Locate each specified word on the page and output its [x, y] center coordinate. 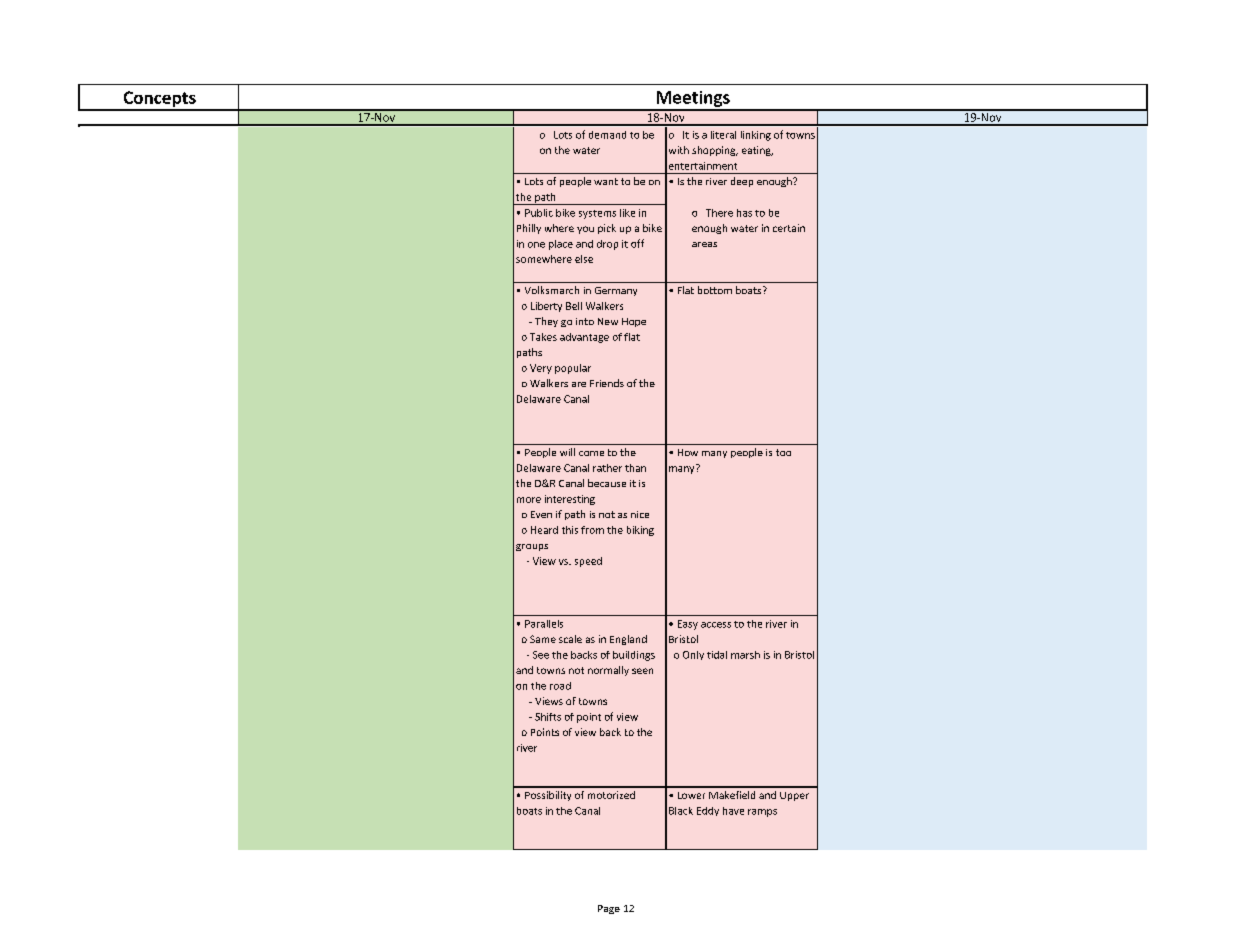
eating [757, 151]
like [627, 213]
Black [681, 811]
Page [609, 909]
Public [539, 213]
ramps [762, 813]
